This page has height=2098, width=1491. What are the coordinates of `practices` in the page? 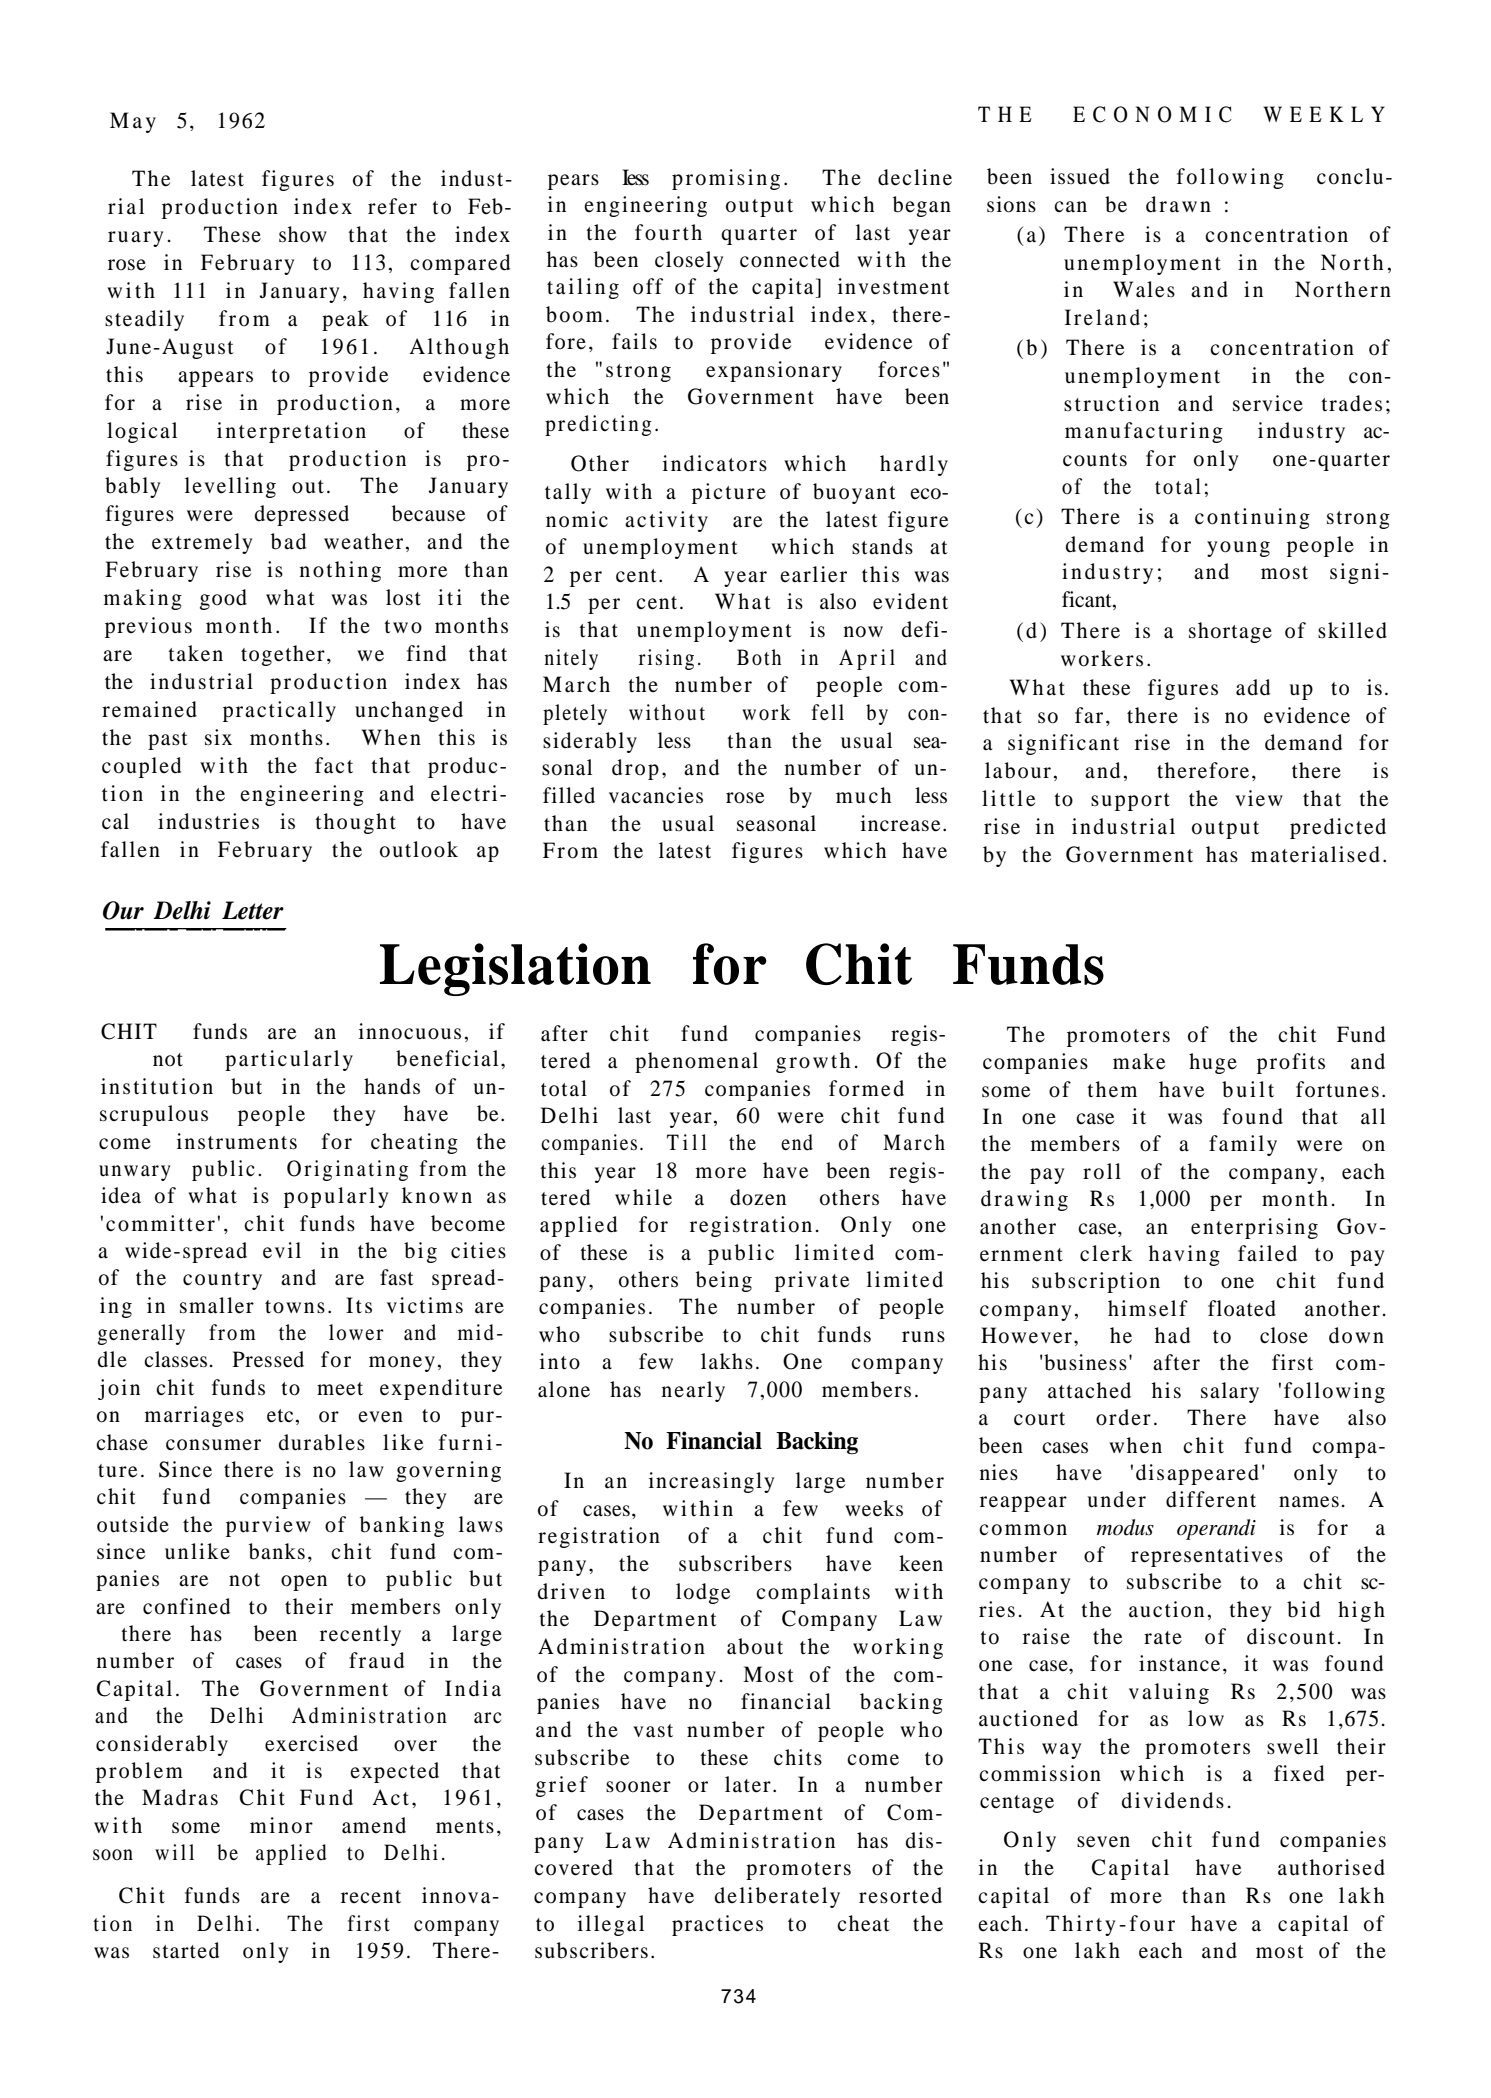 It's located at (717, 1925).
